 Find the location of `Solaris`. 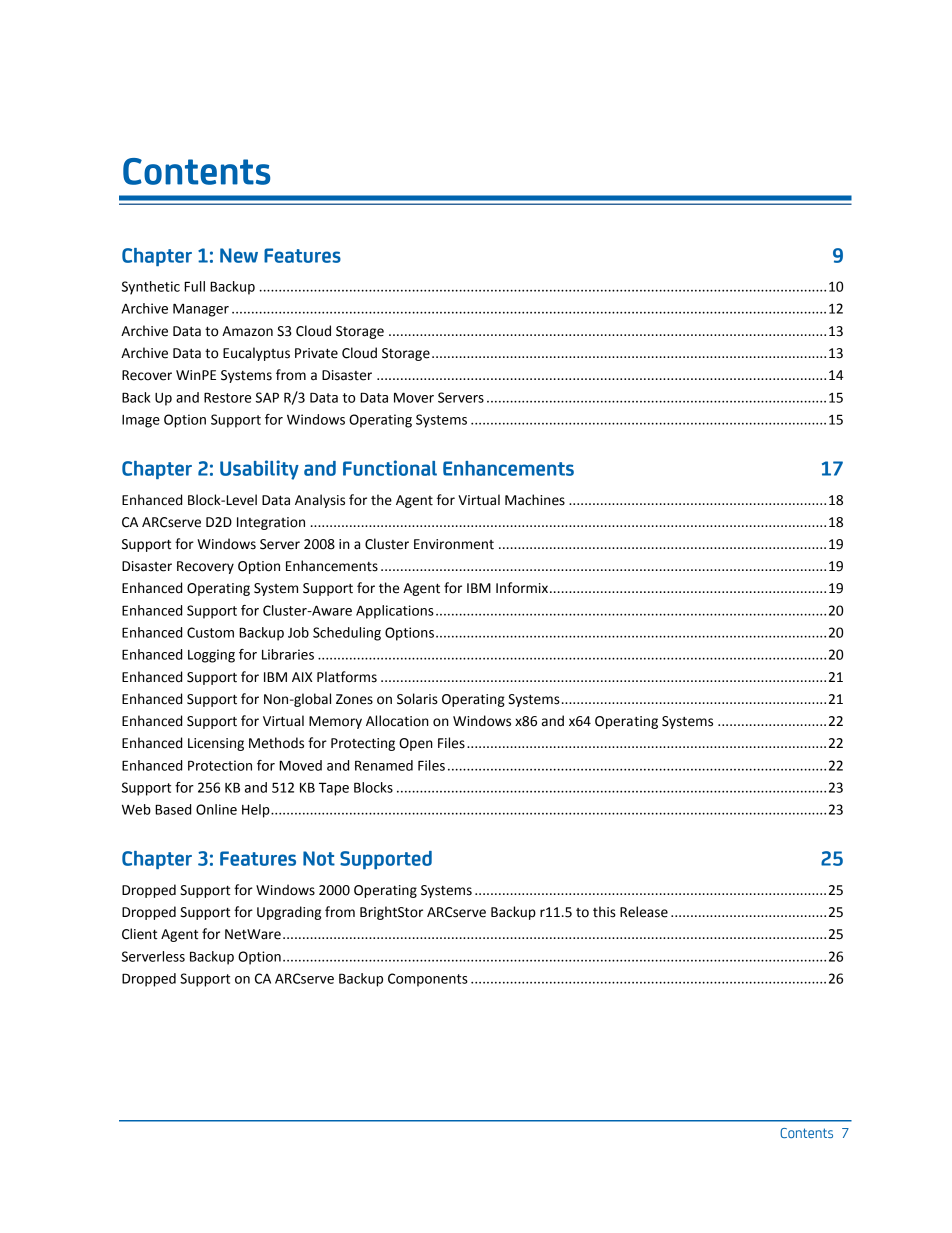

Solaris is located at coordinates (417, 699).
